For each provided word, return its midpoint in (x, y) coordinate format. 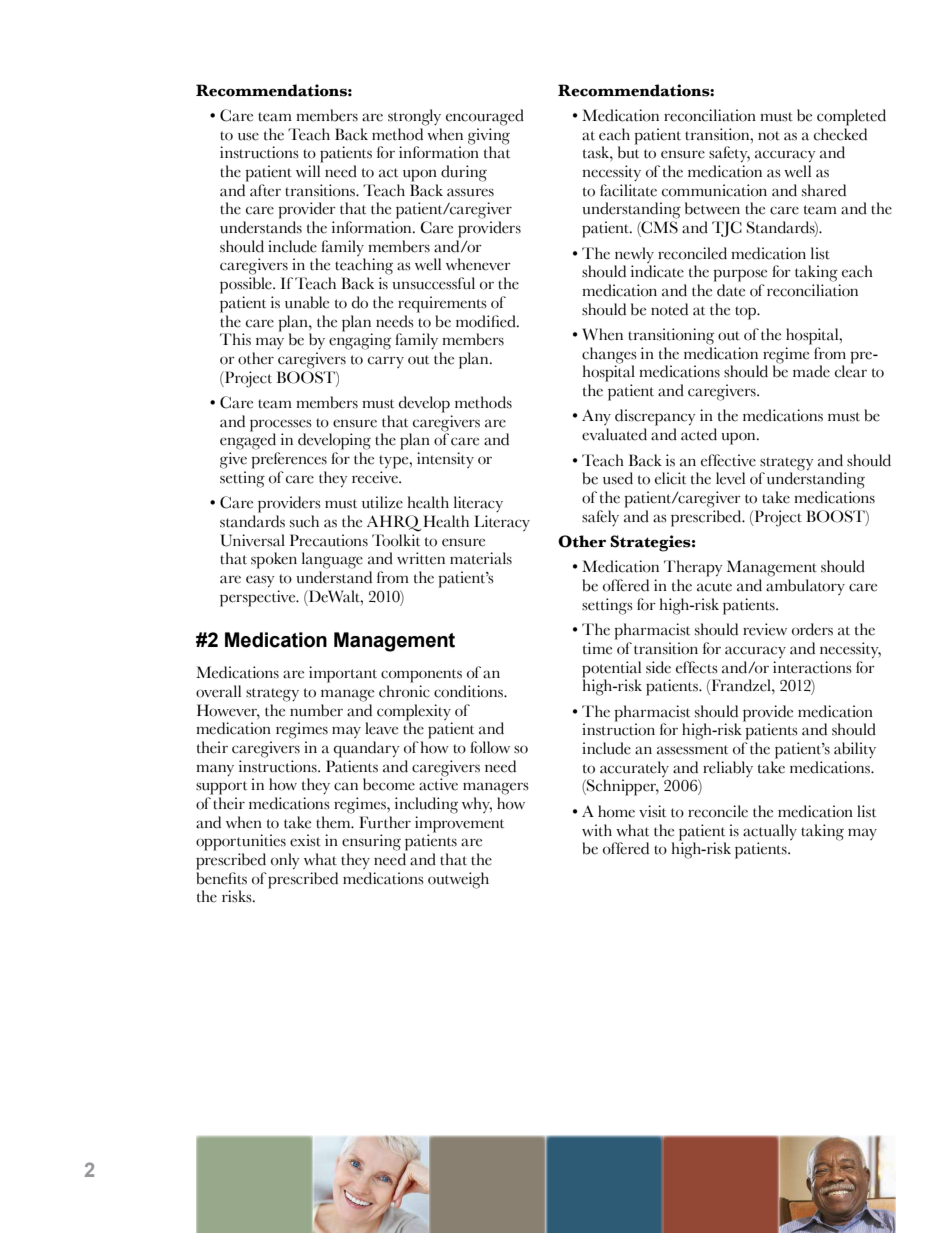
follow (490, 747)
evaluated (614, 434)
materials (481, 558)
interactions (812, 667)
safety (729, 154)
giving (489, 136)
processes (281, 425)
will (308, 171)
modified (487, 321)
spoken (274, 560)
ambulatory (805, 587)
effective (728, 460)
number (316, 710)
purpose (740, 275)
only (285, 861)
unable (307, 302)
